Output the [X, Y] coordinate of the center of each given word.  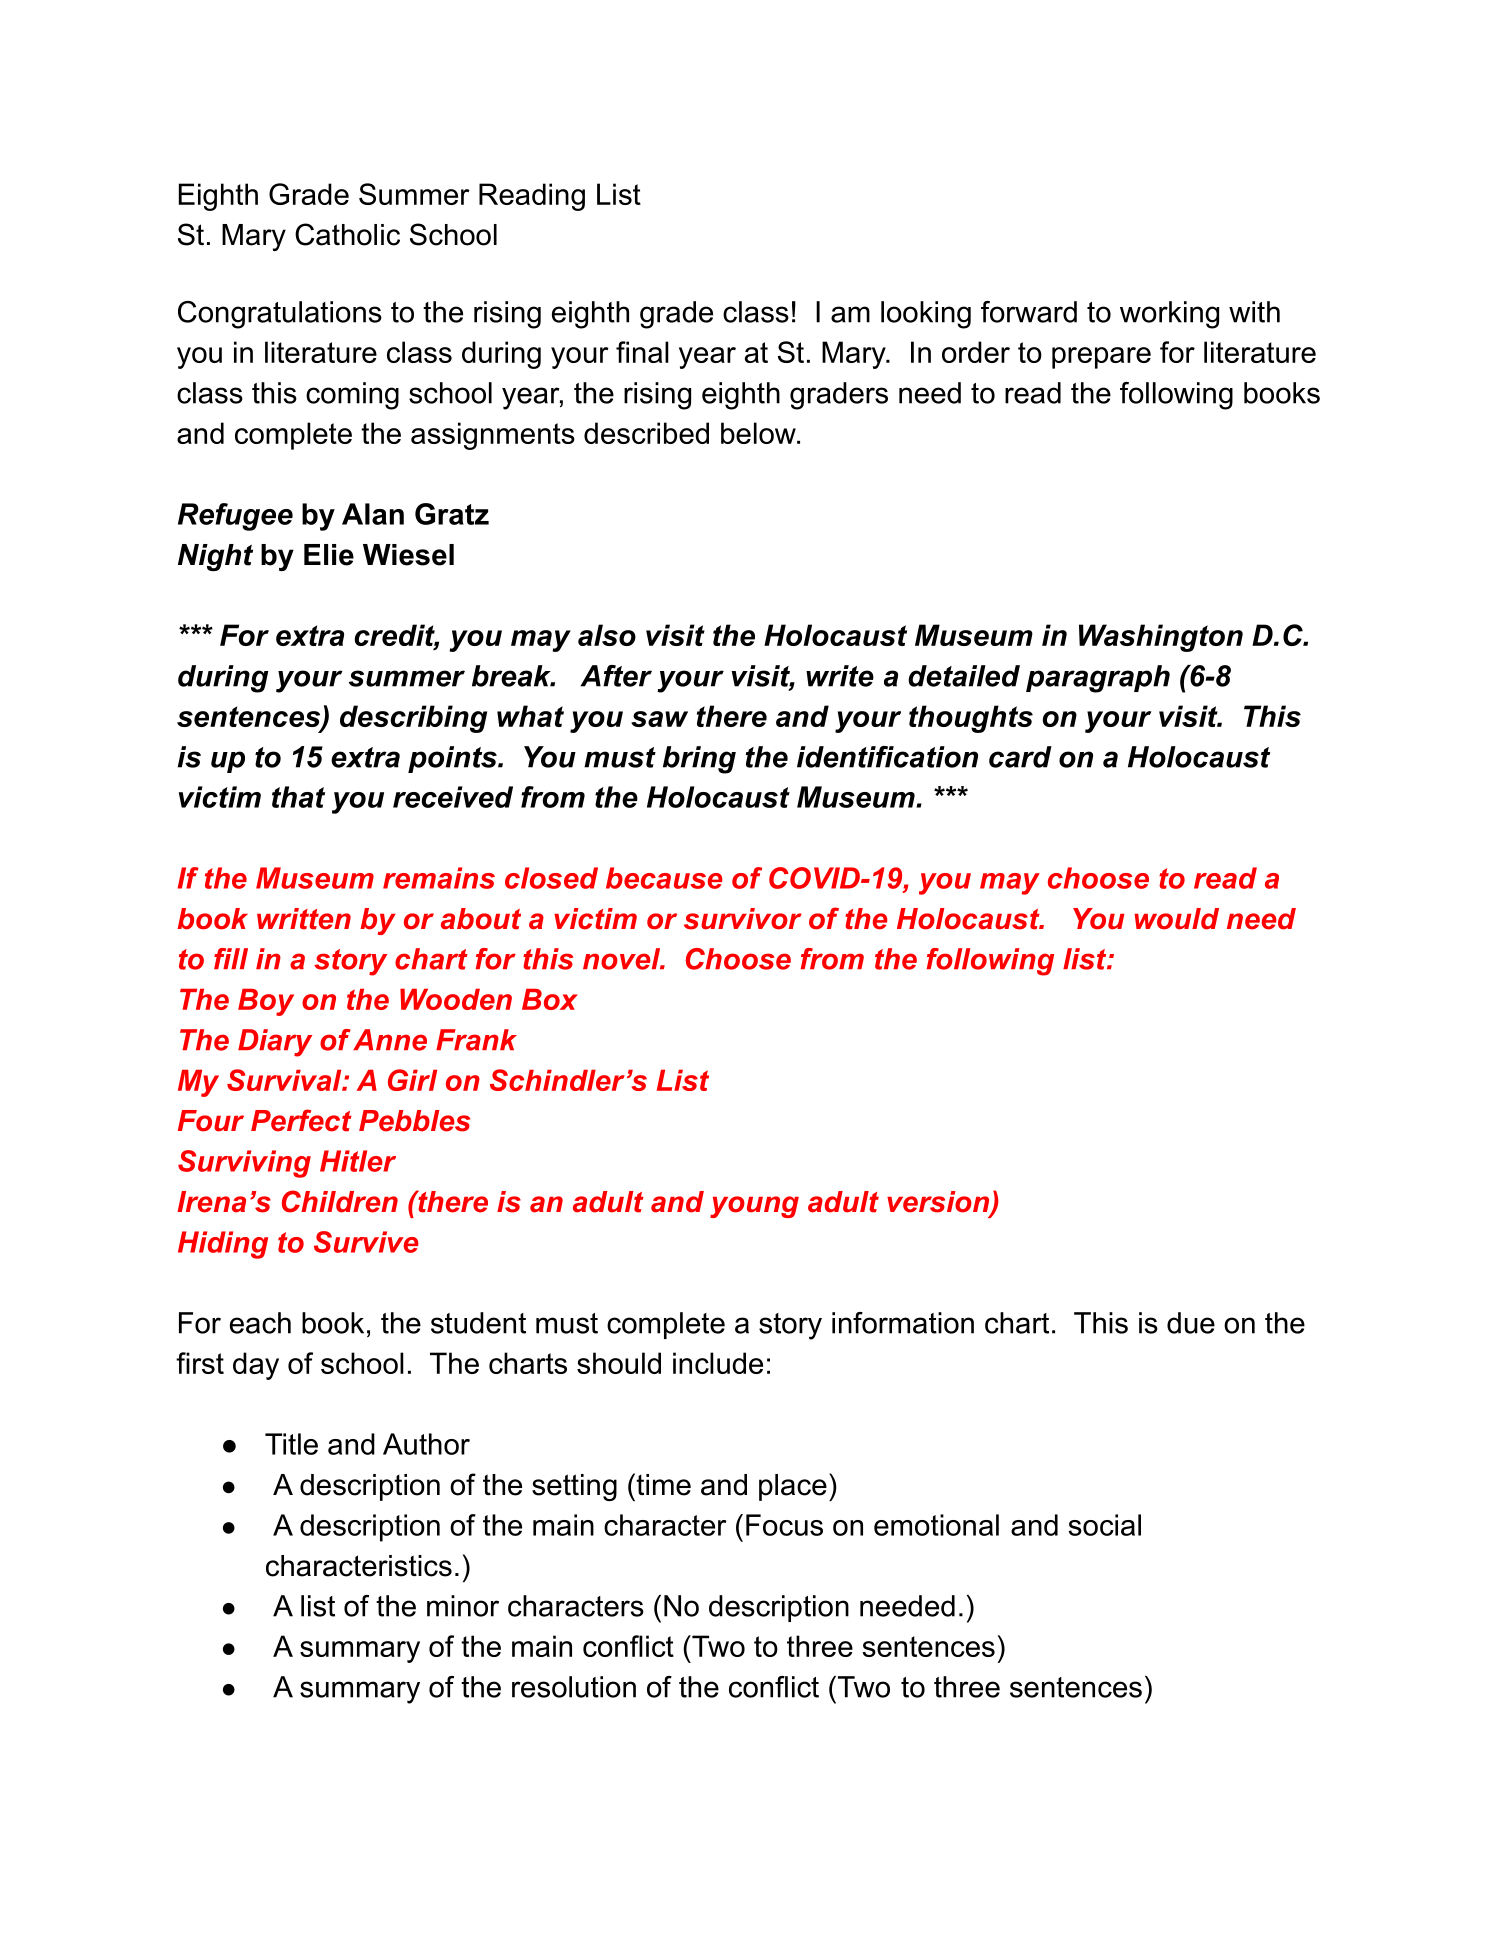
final [642, 352]
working [1169, 315]
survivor [743, 919]
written [304, 919]
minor [463, 1606]
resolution [574, 1687]
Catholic [347, 234]
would [1176, 919]
